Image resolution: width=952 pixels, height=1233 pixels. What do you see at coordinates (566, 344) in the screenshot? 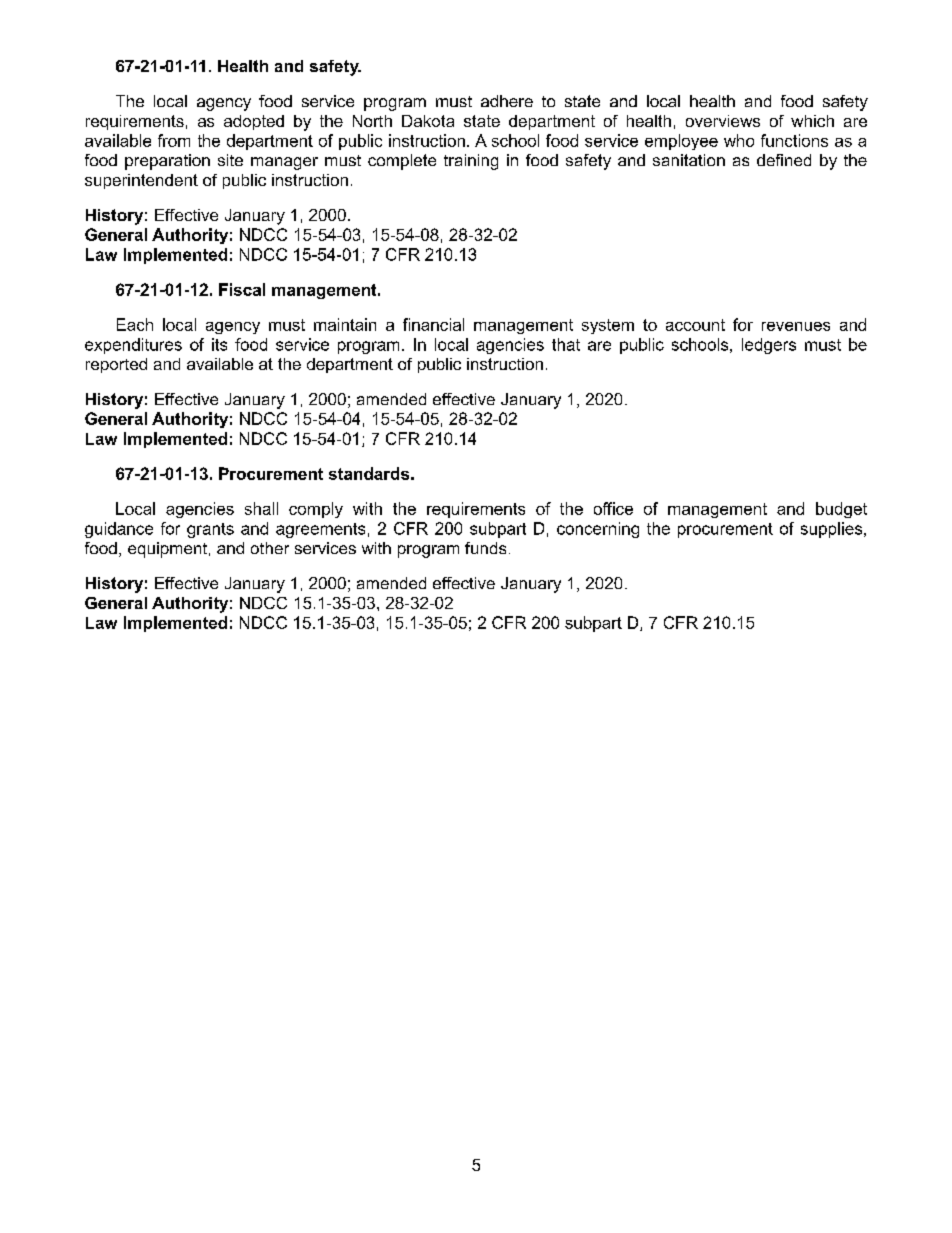
I see `that` at bounding box center [566, 344].
